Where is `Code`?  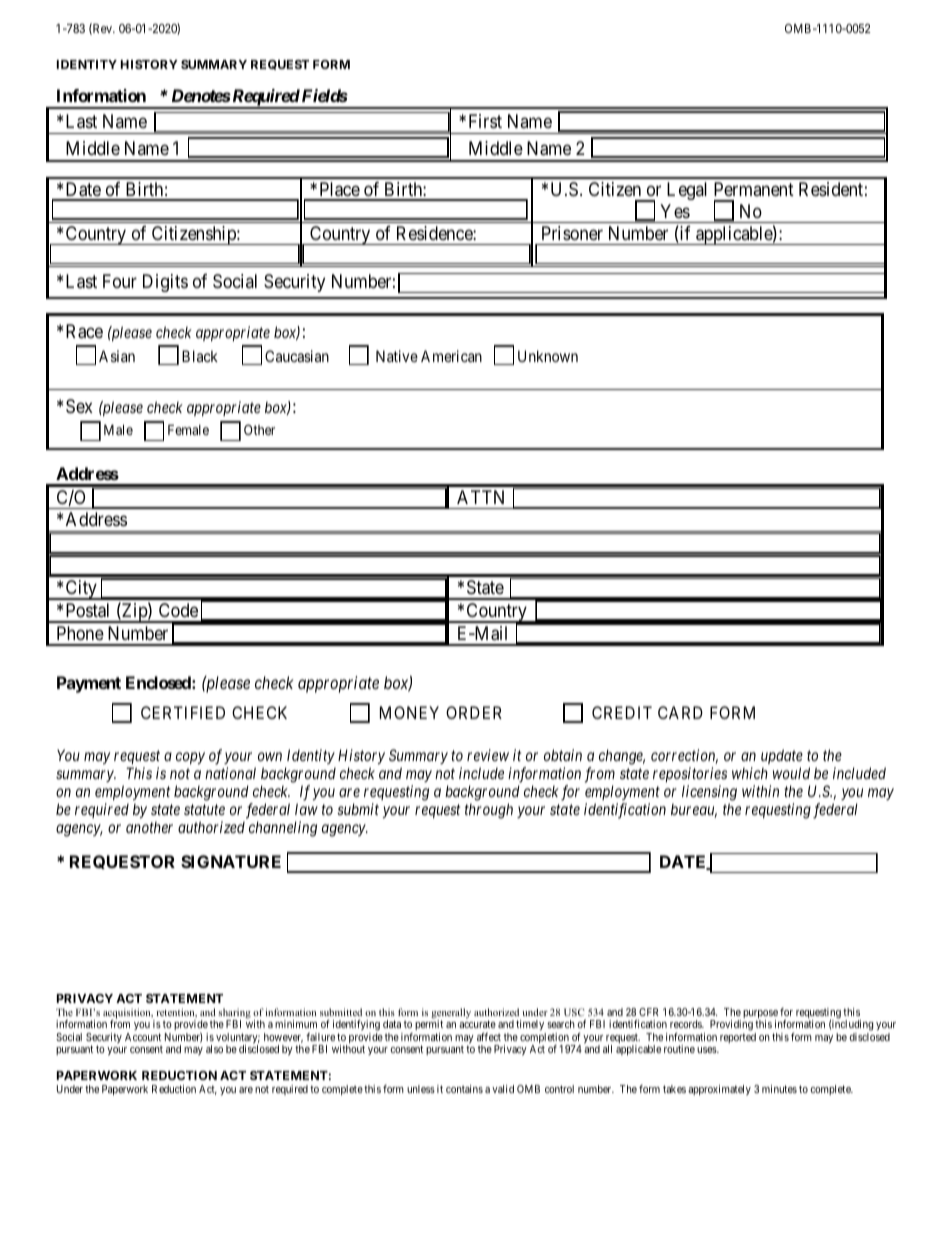
Code is located at coordinates (178, 610).
